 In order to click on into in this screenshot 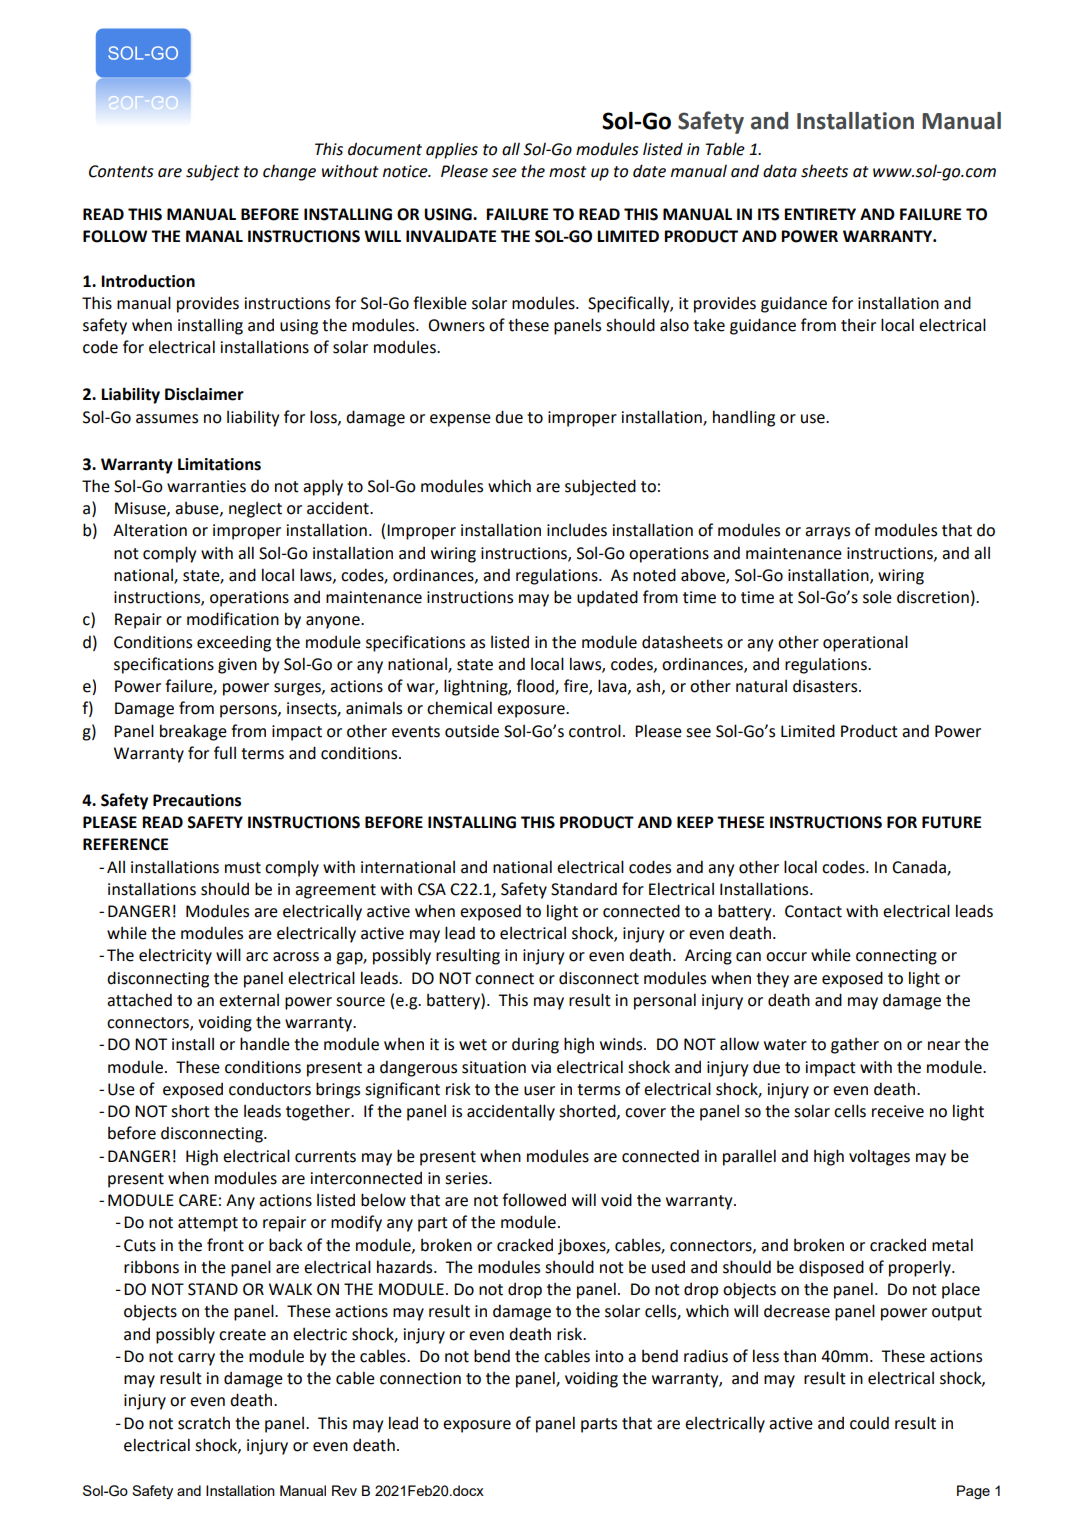, I will do `click(610, 1356)`.
